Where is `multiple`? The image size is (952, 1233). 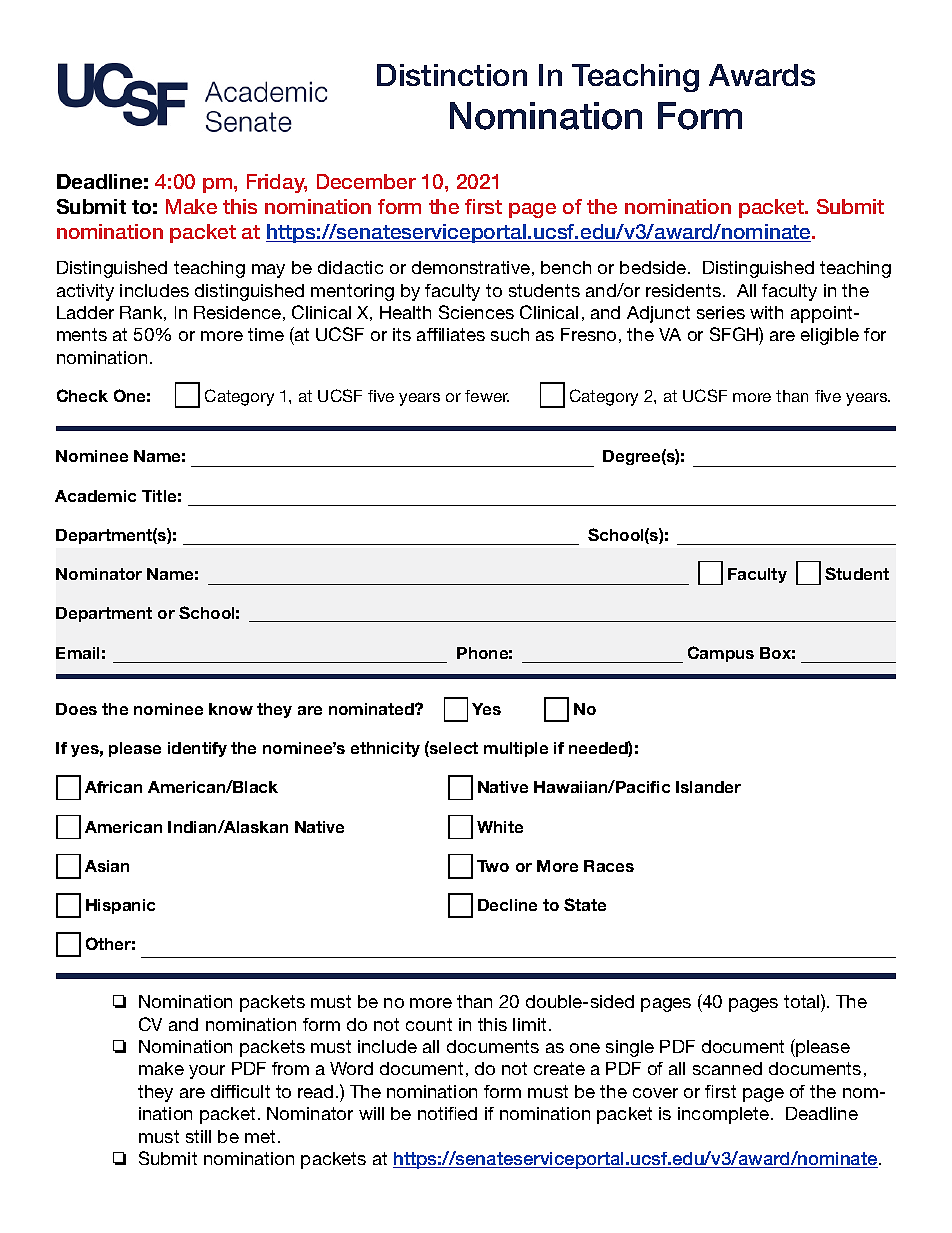
multiple is located at coordinates (516, 749).
